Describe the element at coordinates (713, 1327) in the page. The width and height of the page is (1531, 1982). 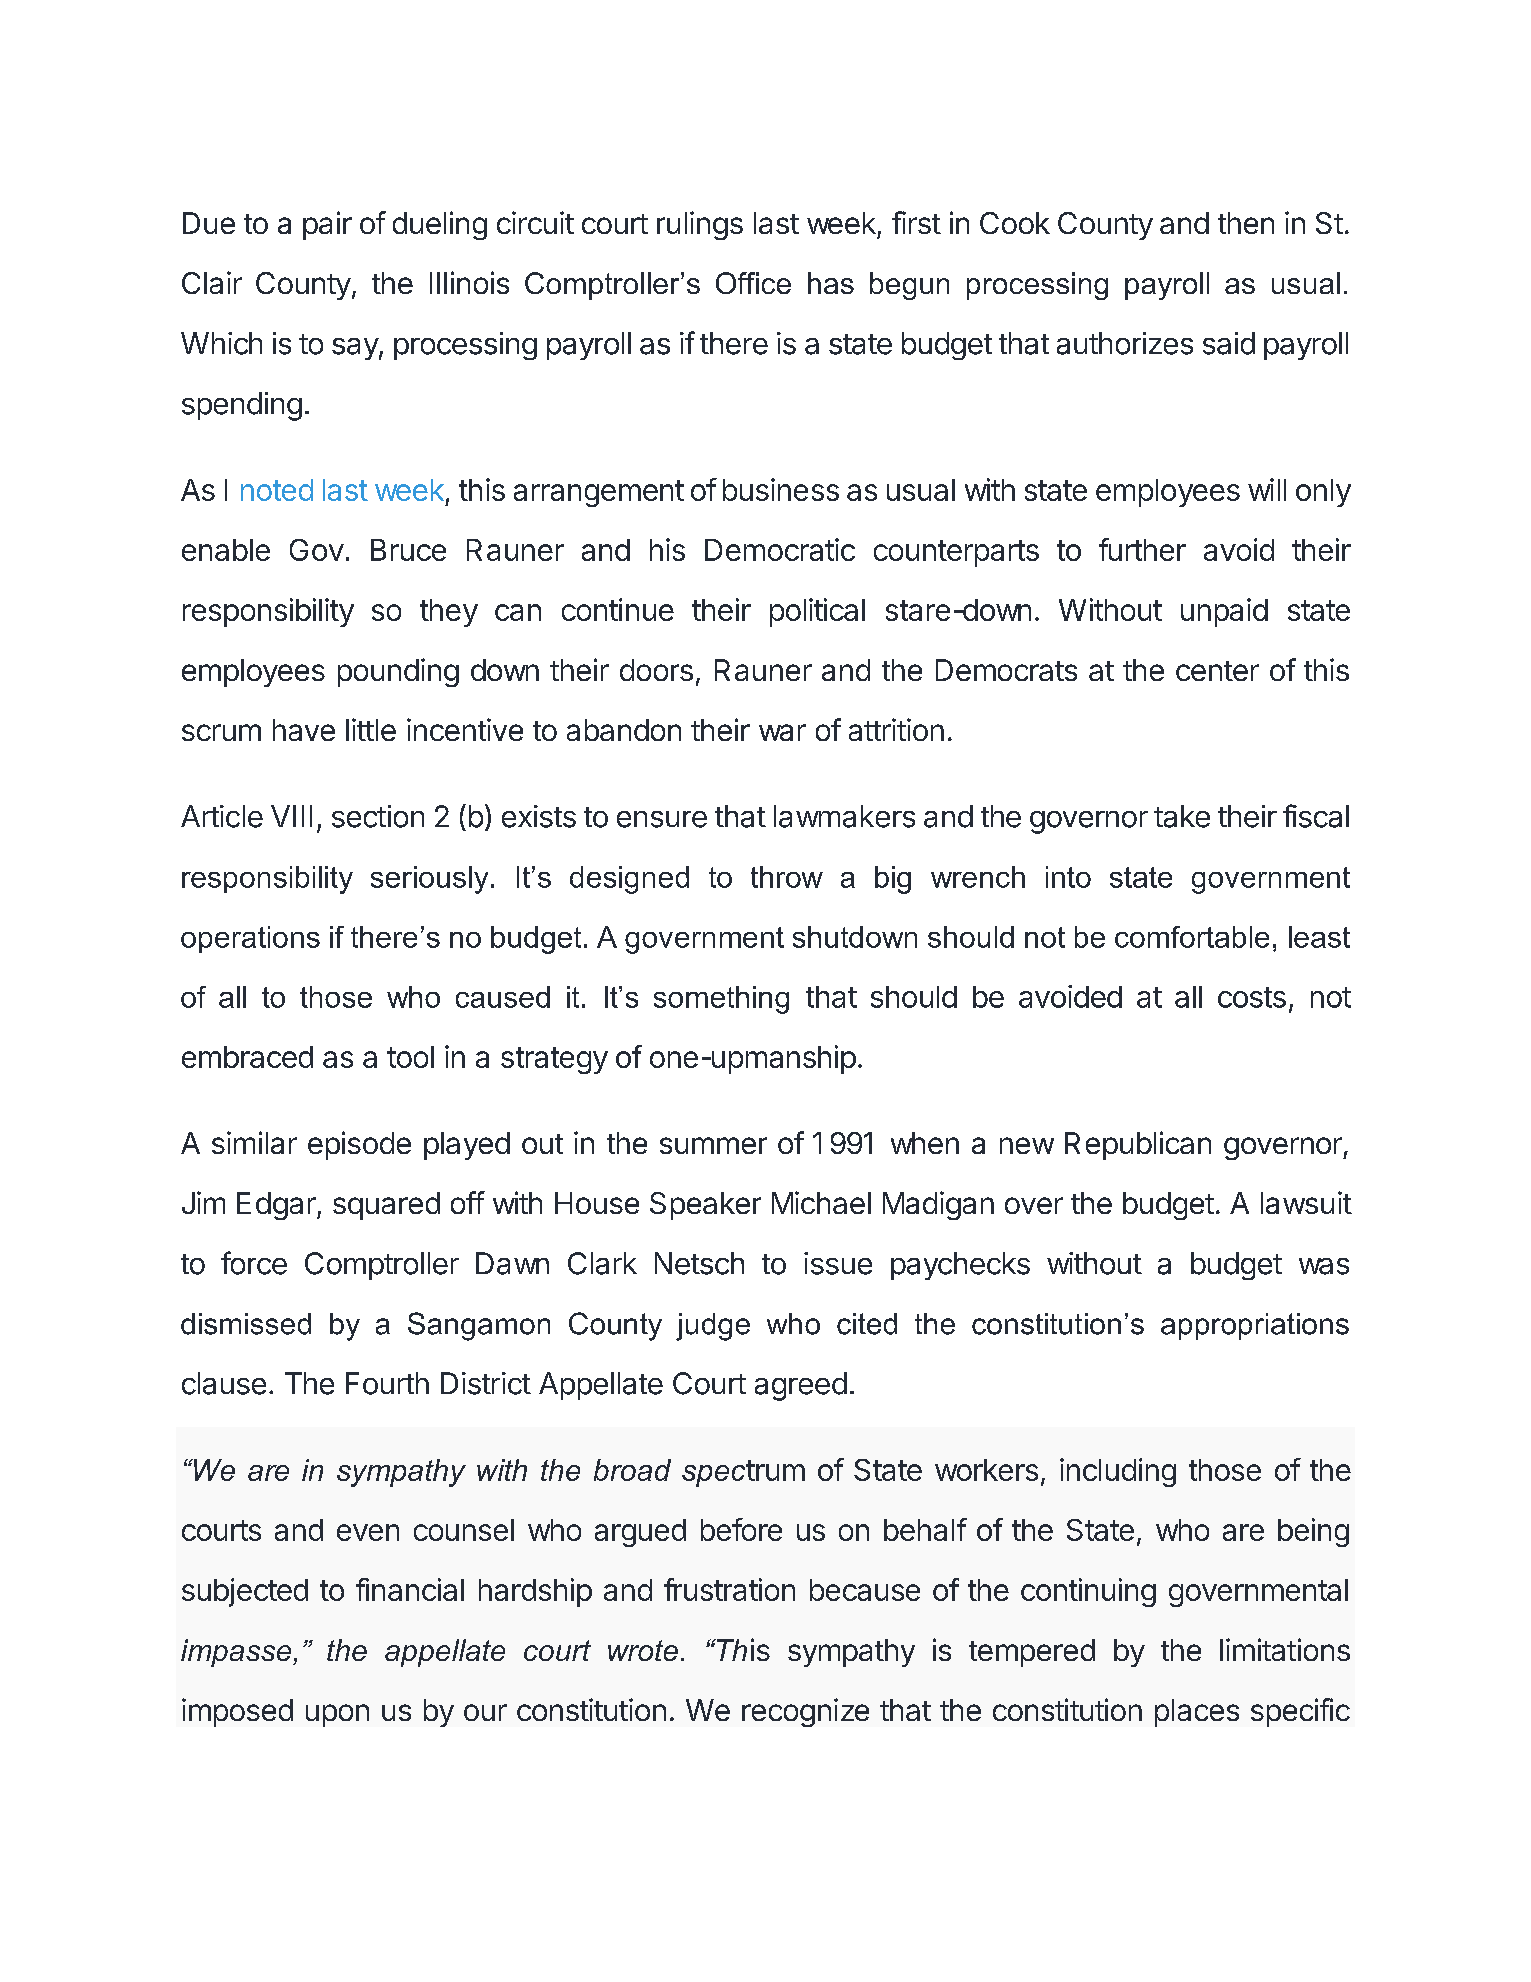
I see `judge` at that location.
